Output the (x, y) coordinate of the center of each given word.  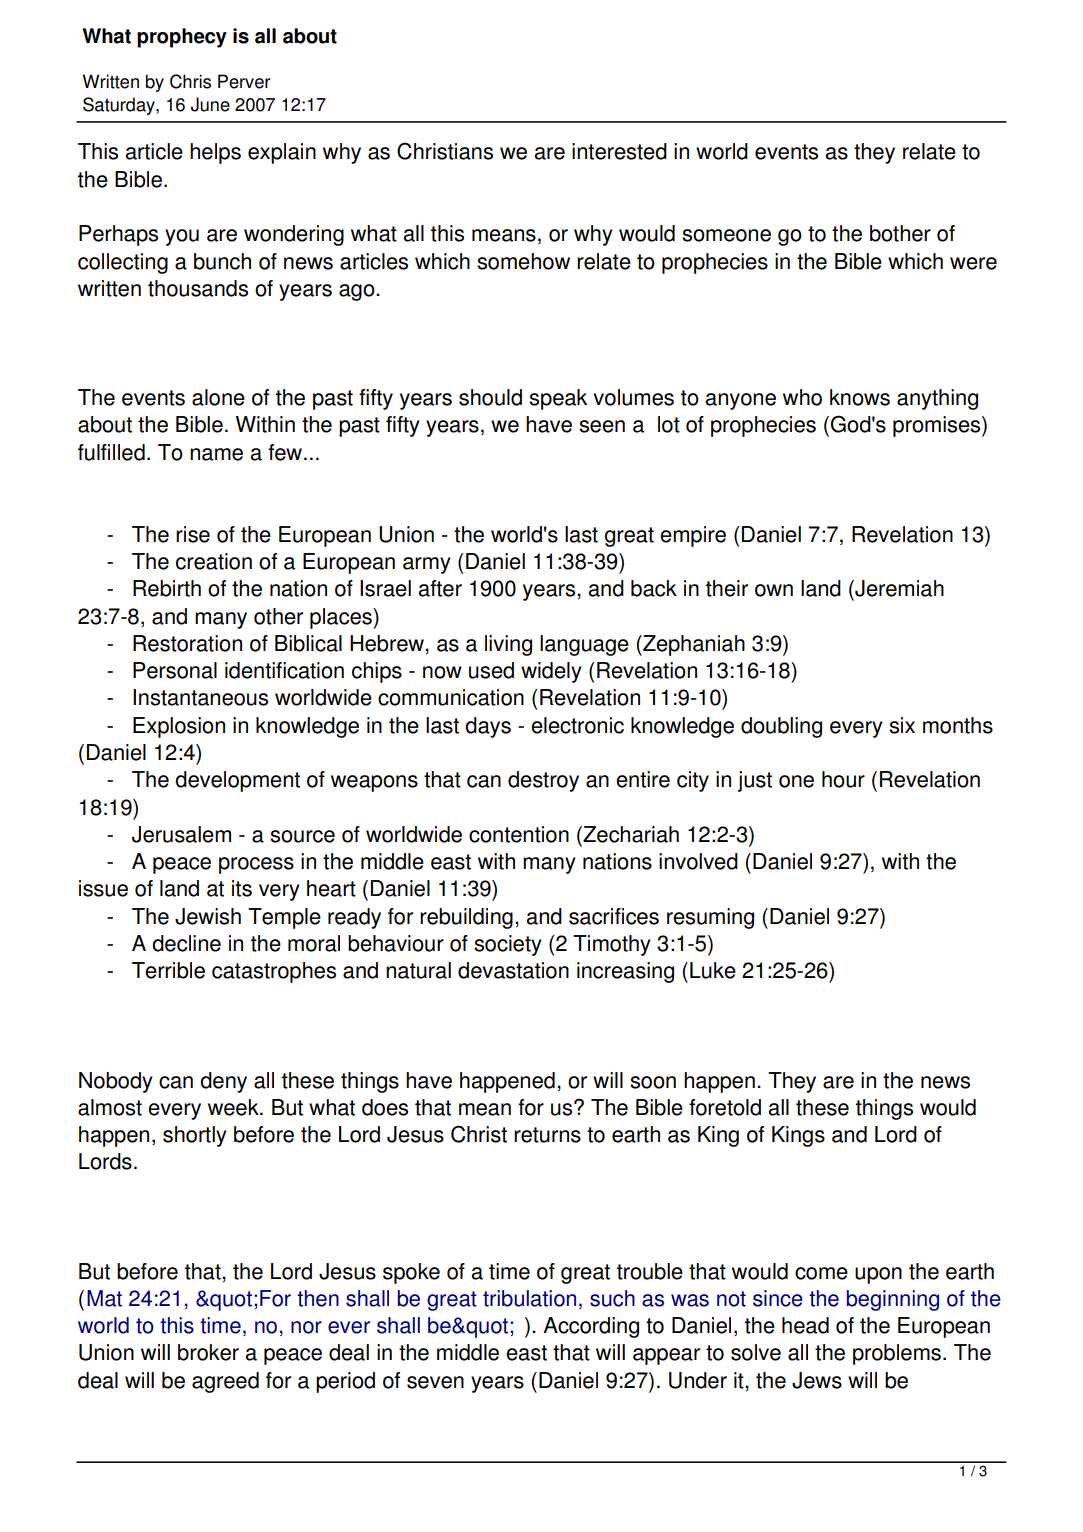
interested (619, 151)
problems (897, 1354)
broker (208, 1352)
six (902, 725)
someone (726, 235)
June (210, 104)
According (591, 1327)
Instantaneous (200, 697)
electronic (577, 725)
